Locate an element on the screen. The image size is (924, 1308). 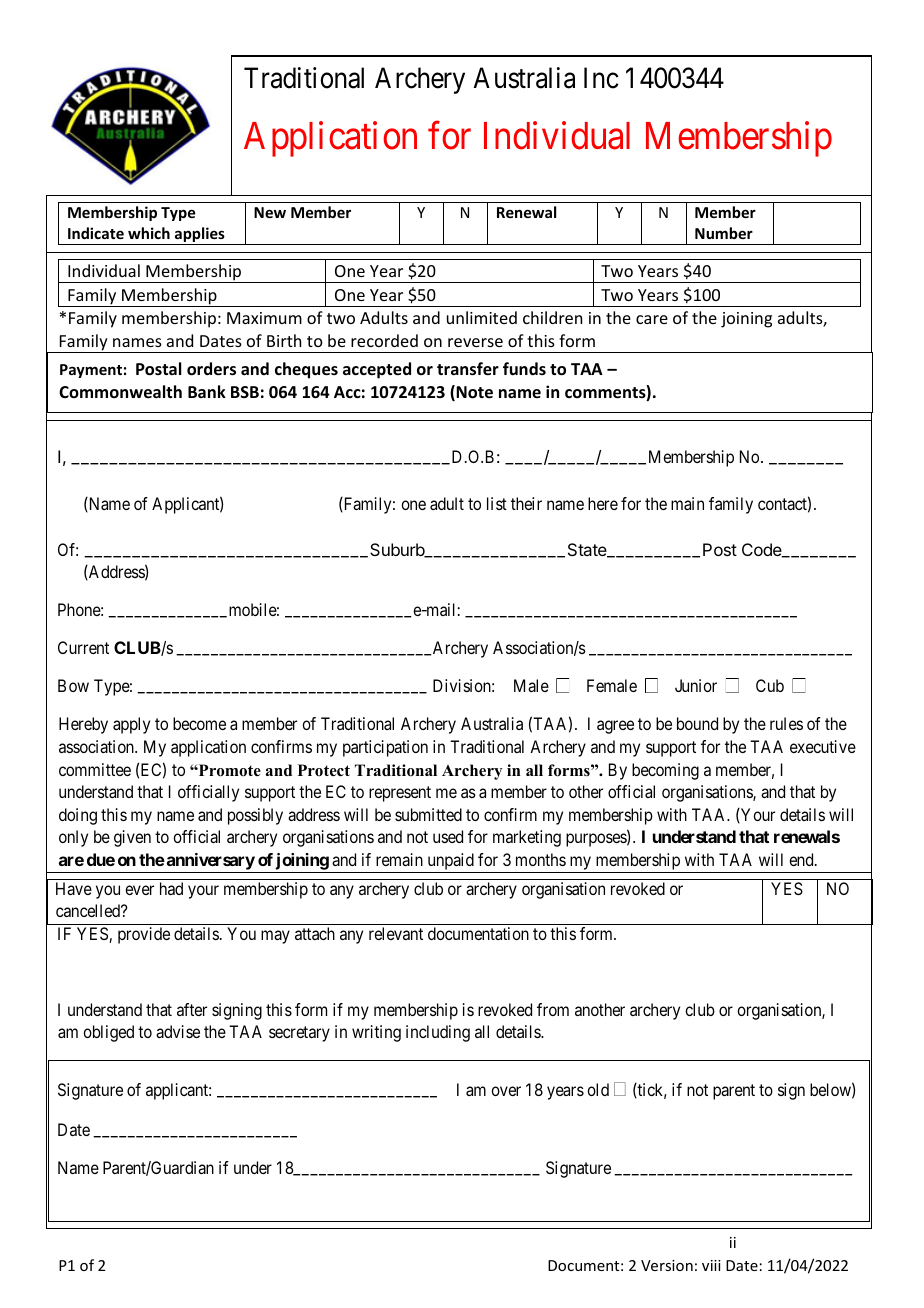
list is located at coordinates (497, 503).
